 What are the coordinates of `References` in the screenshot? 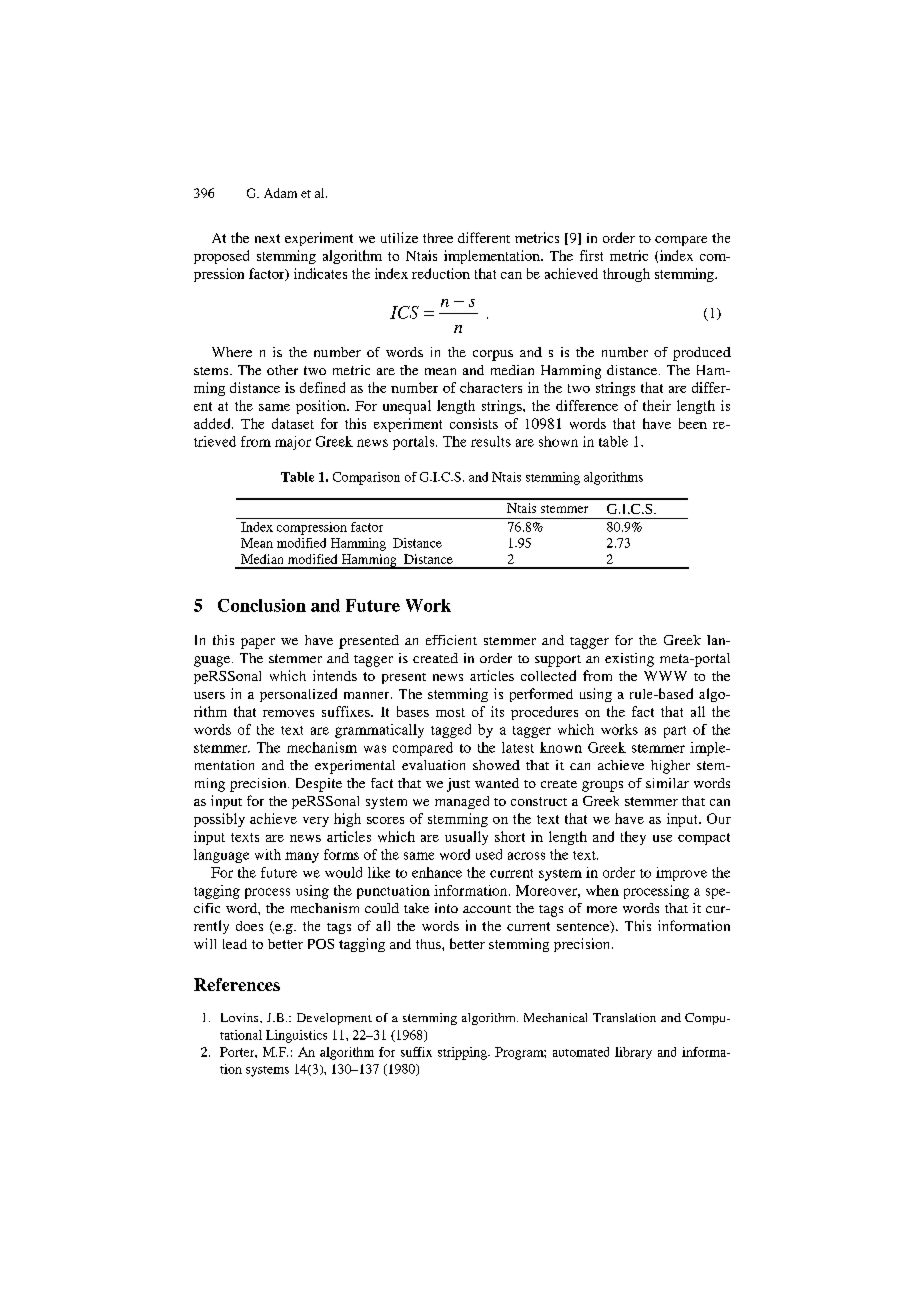 It's located at (237, 984).
